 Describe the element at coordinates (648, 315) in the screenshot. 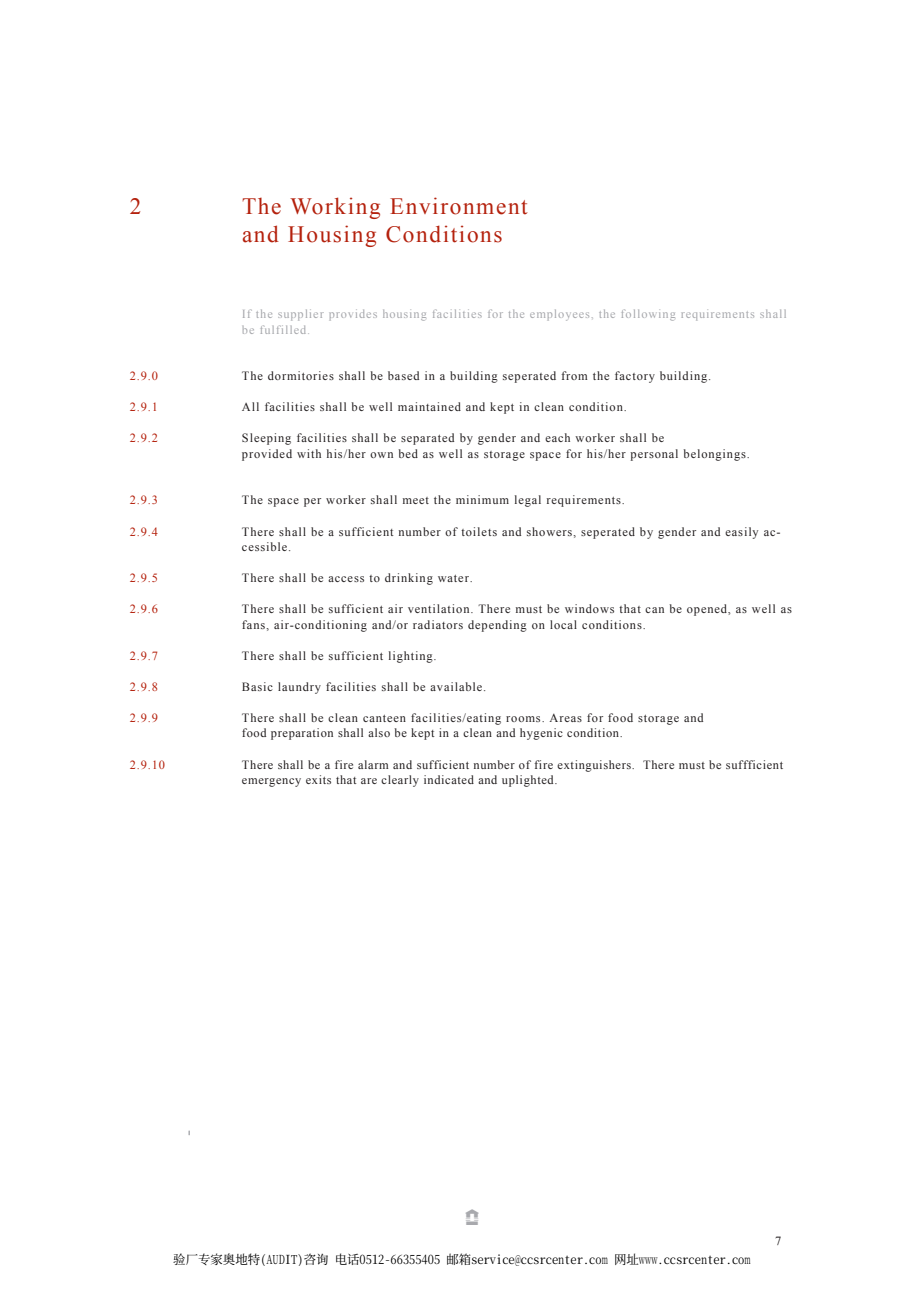

I see `following` at that location.
